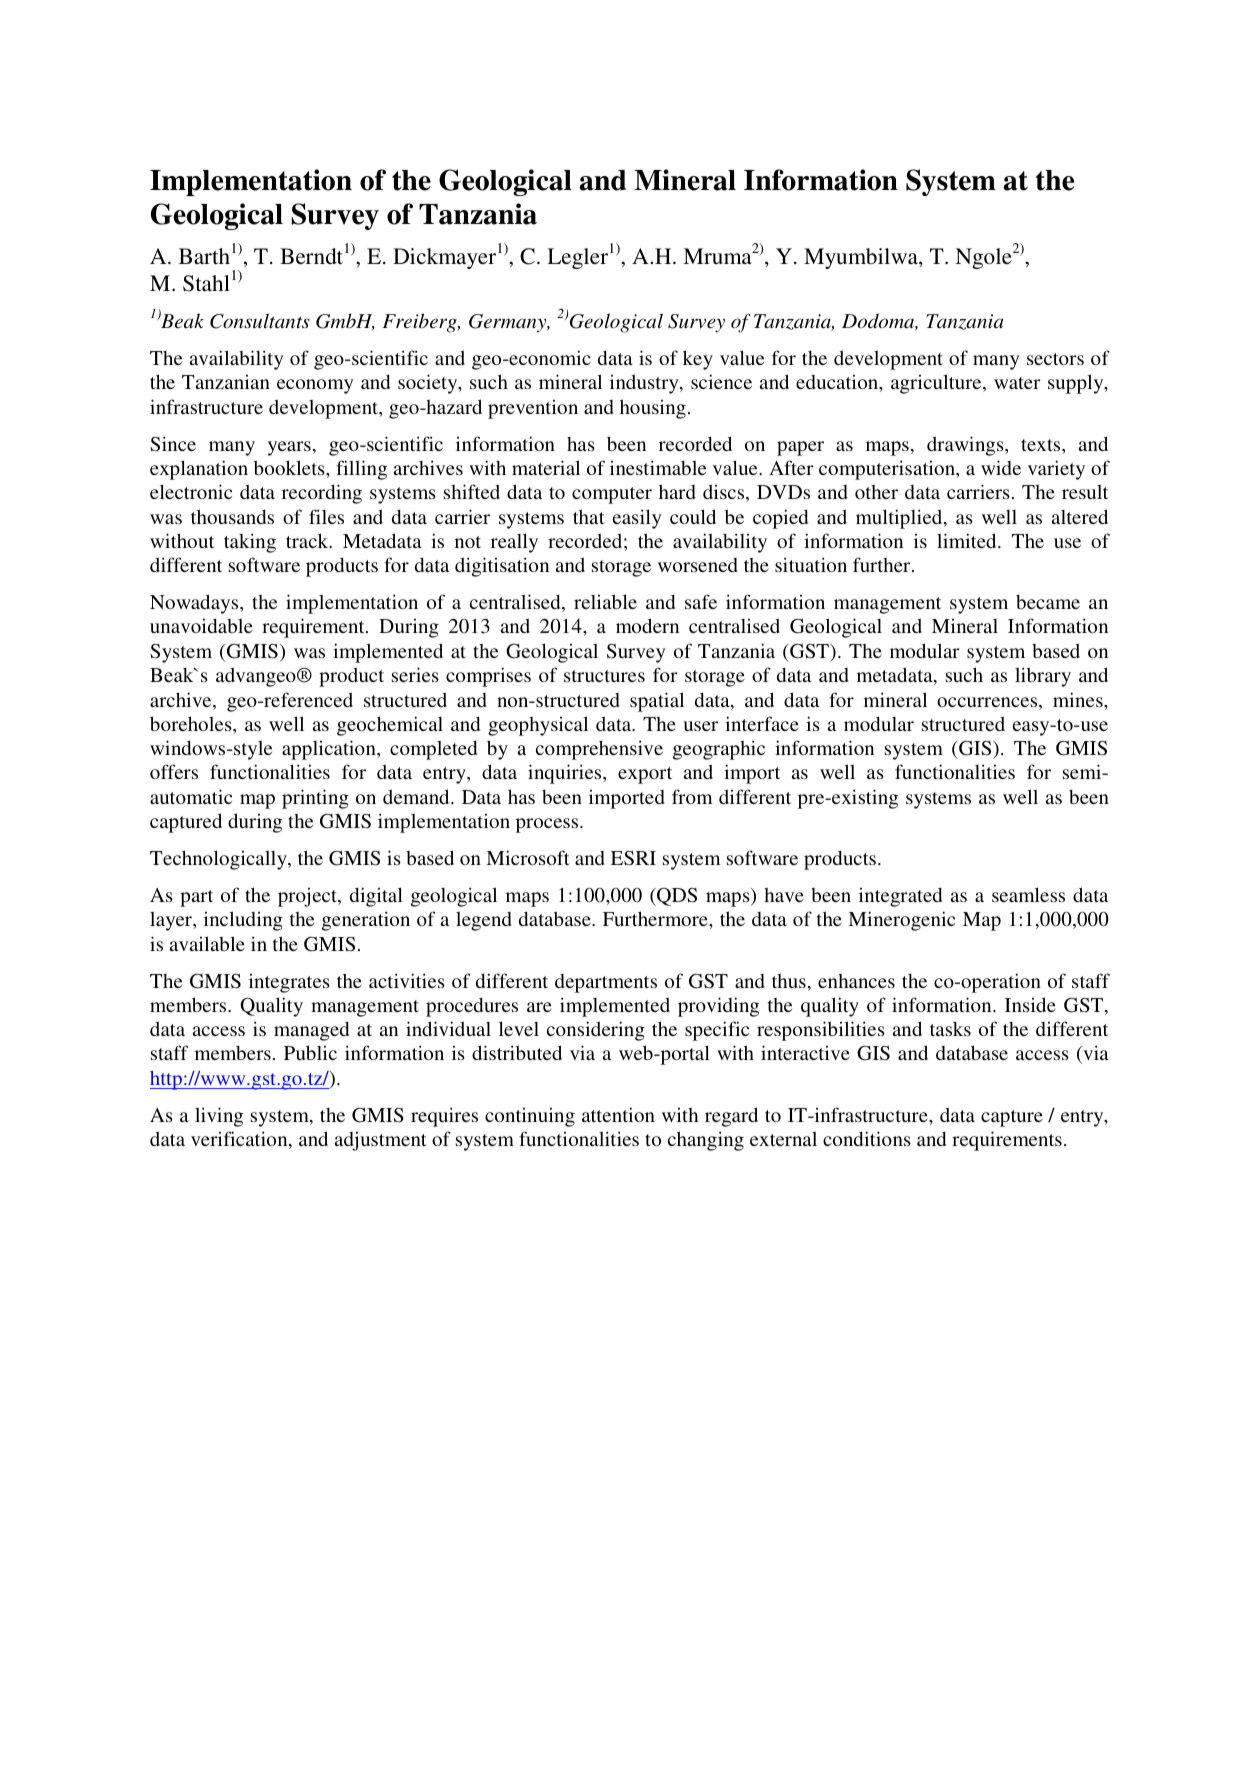 The image size is (1258, 1780). Describe the element at coordinates (618, 1114) in the image. I see `attention` at that location.
